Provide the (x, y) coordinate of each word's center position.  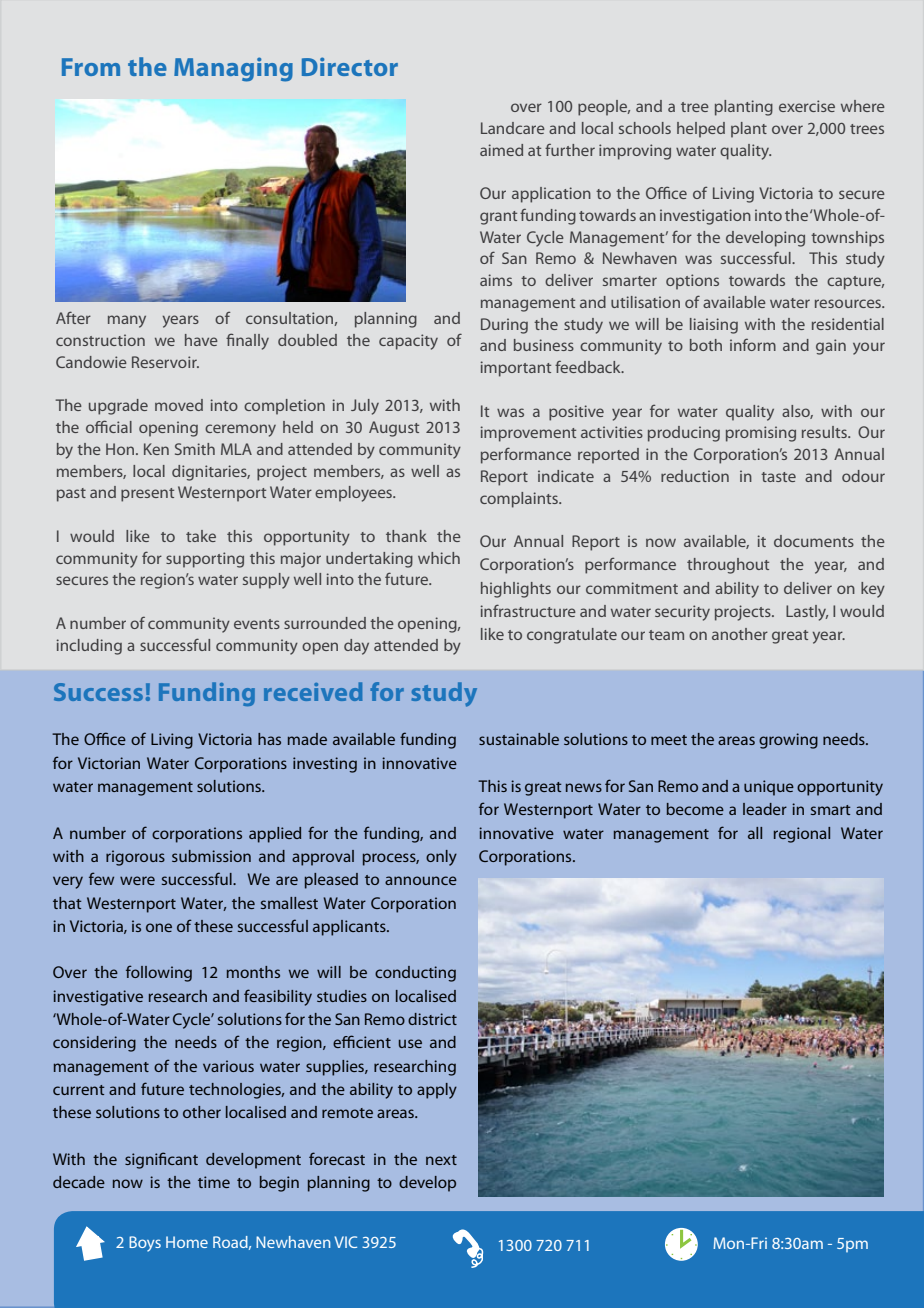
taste (778, 477)
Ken (156, 449)
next (441, 1160)
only (441, 858)
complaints (520, 500)
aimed (501, 150)
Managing (233, 69)
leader (765, 809)
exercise (807, 106)
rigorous (135, 858)
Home (187, 1242)
